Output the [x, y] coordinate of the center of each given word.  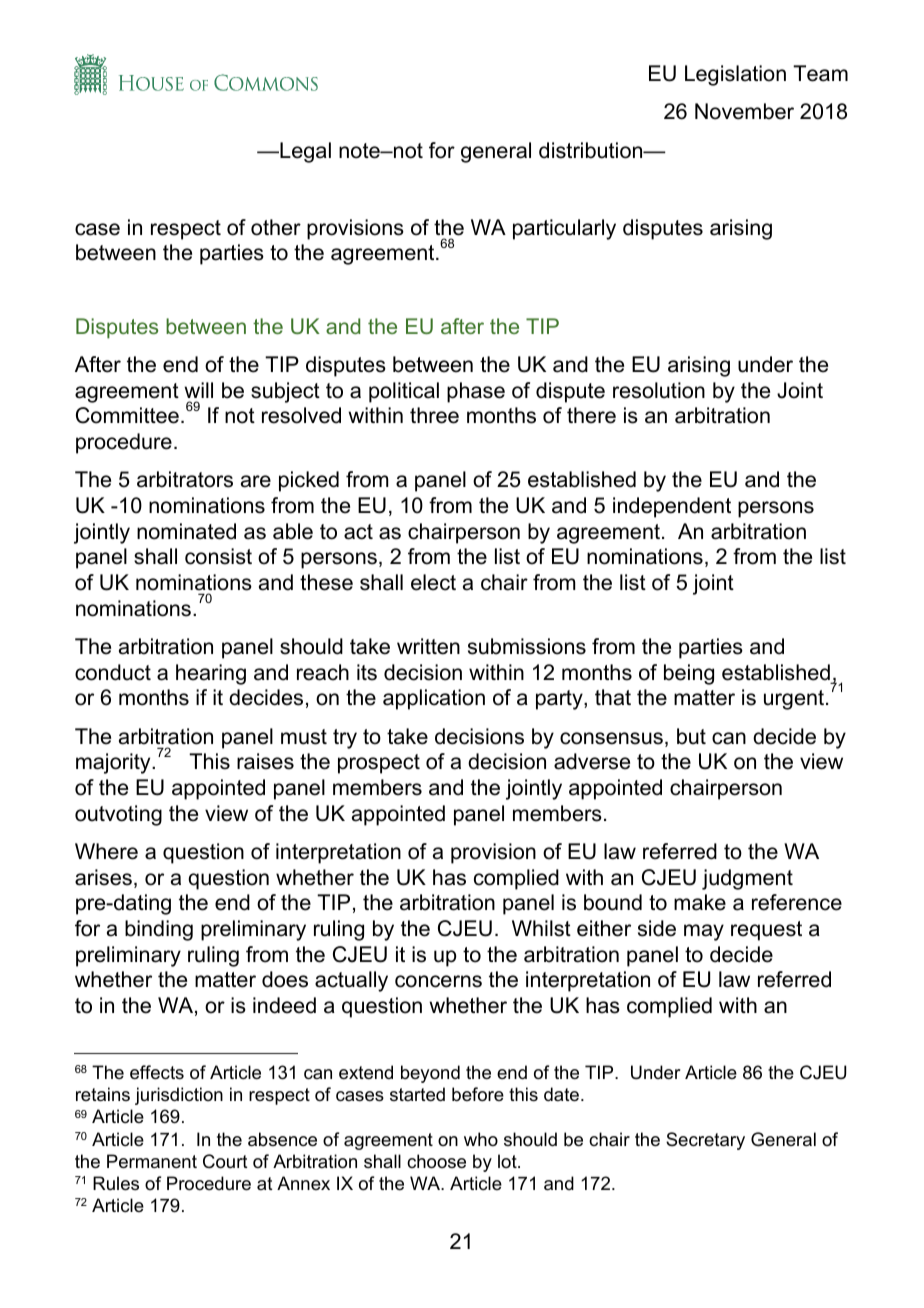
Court [225, 1161]
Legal [304, 152]
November [744, 111]
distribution [592, 150]
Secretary [705, 1141]
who [481, 1139]
